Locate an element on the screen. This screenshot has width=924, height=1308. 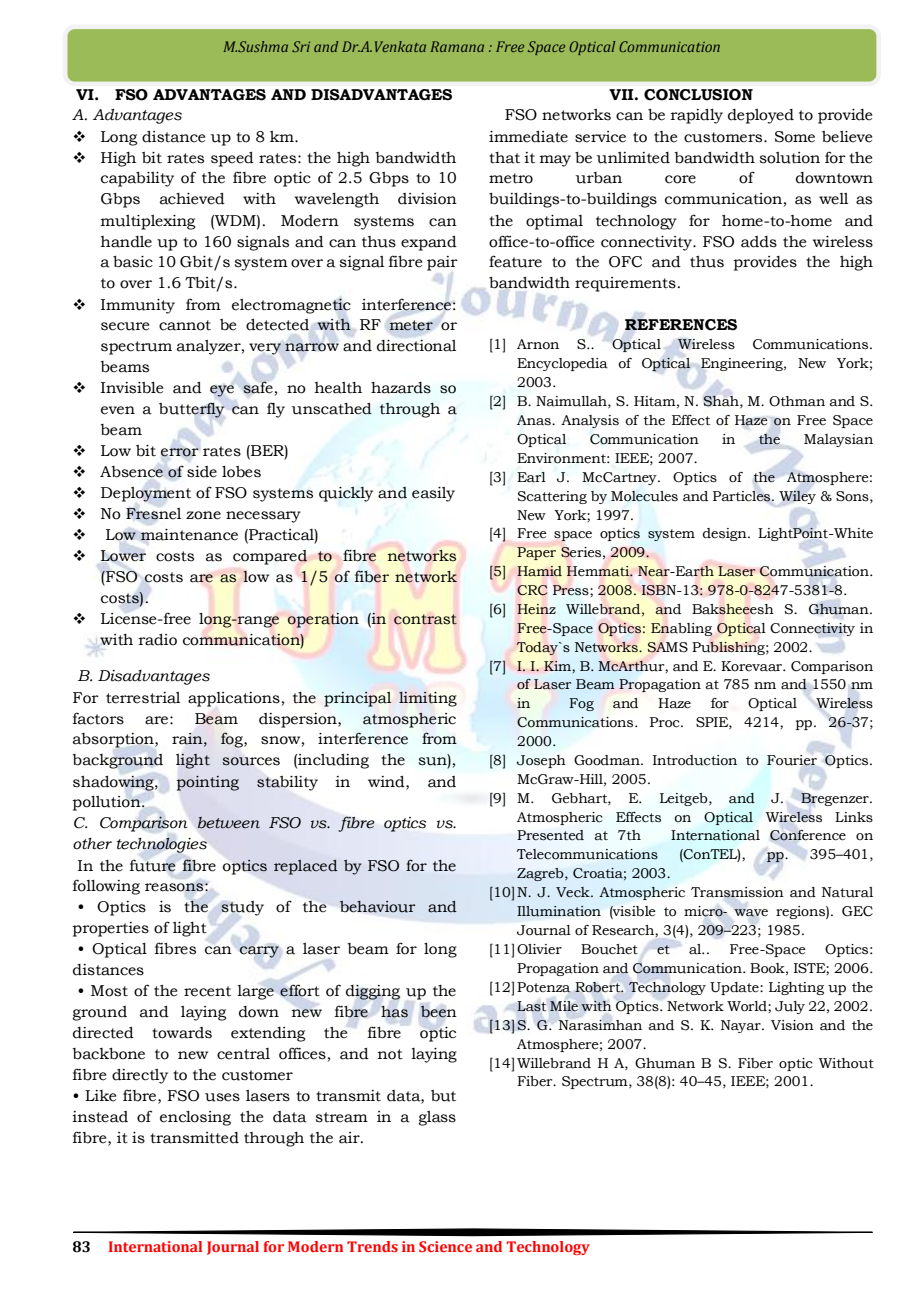
error is located at coordinates (180, 452).
